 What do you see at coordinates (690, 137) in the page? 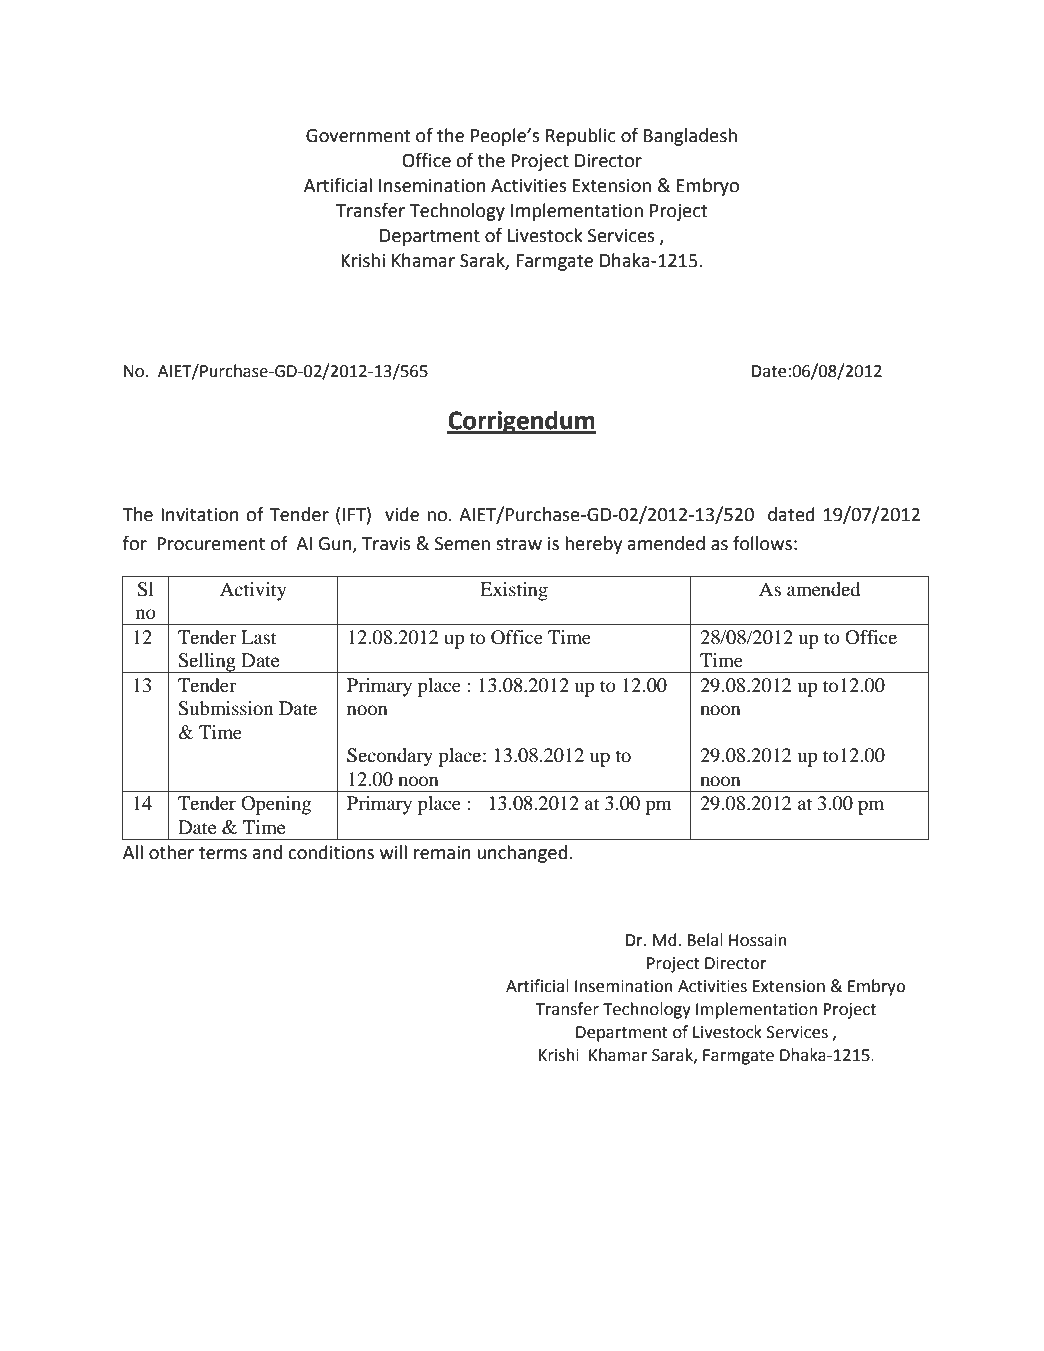
I see `Bangladesh` at bounding box center [690, 137].
